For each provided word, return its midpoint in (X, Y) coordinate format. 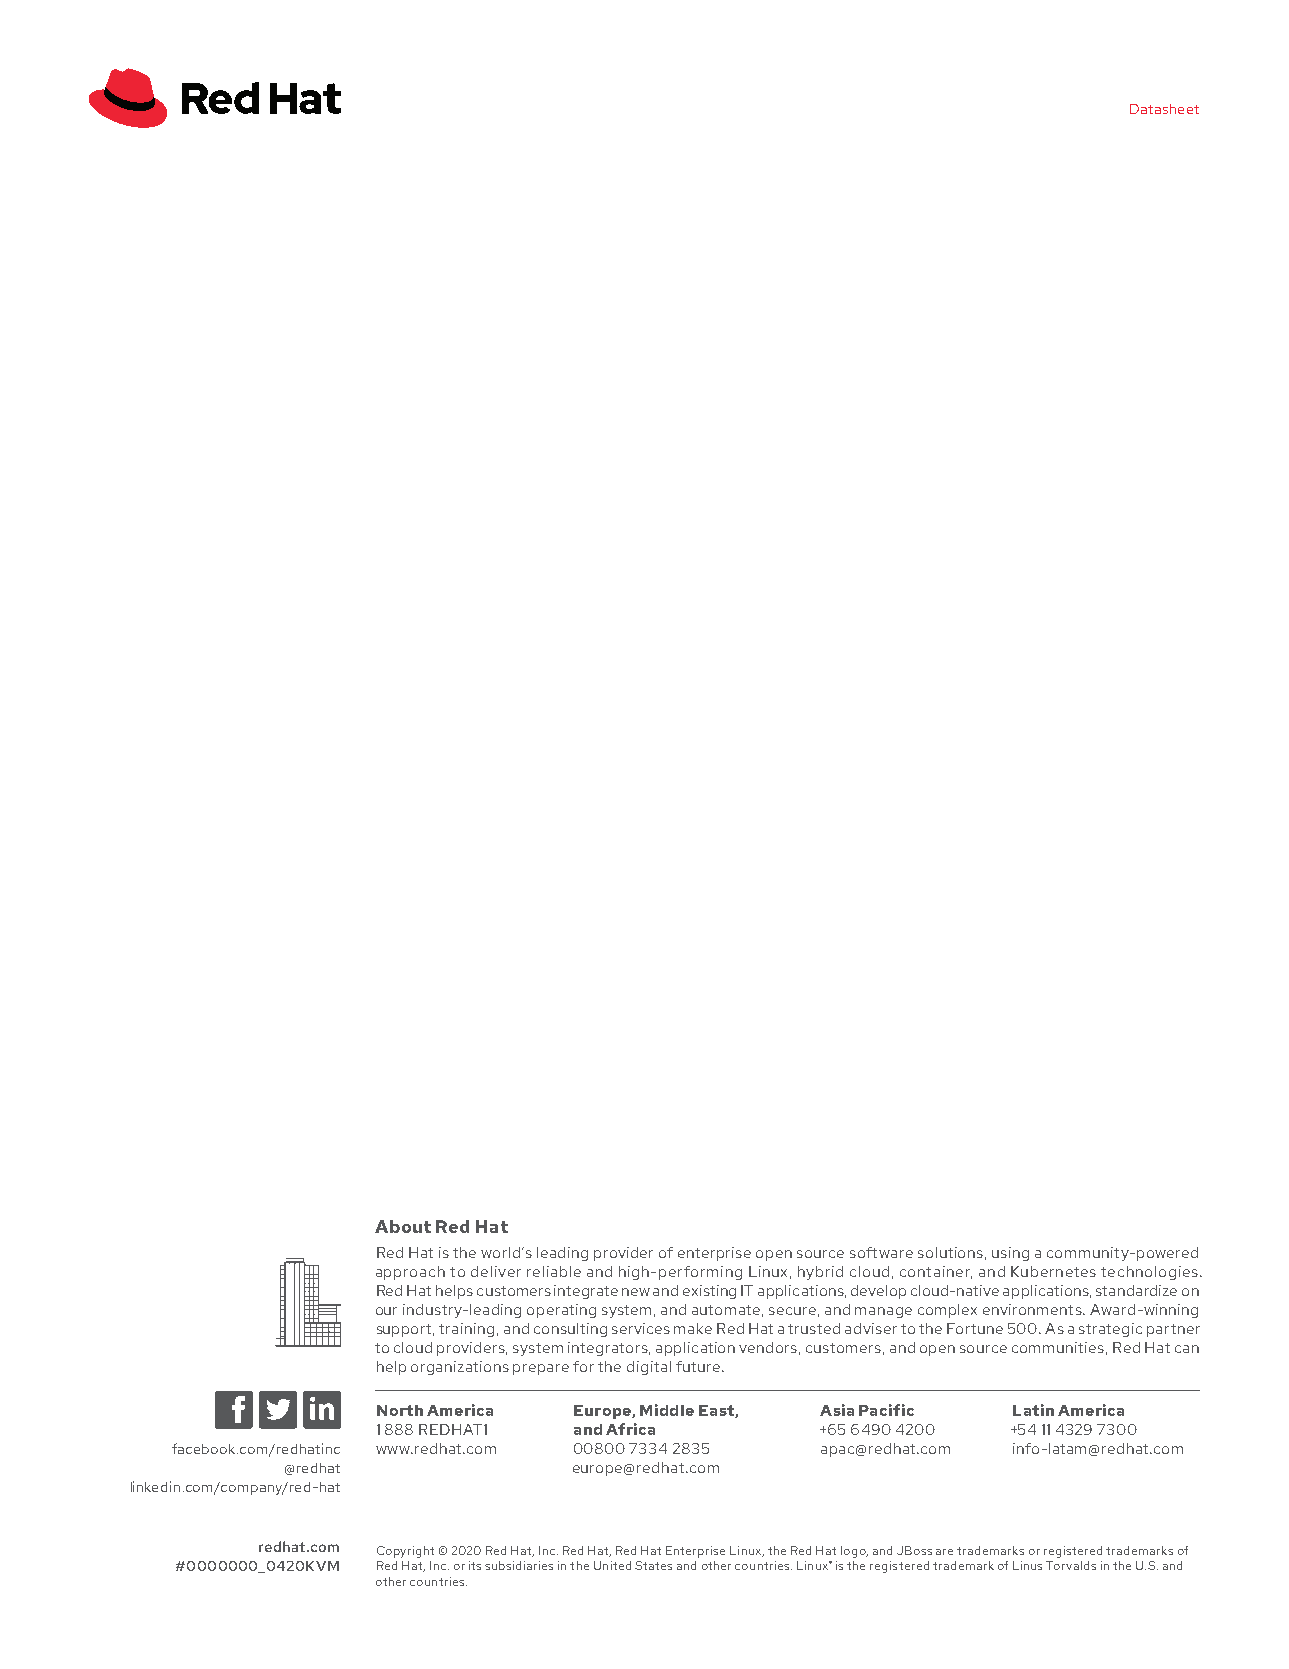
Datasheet (1164, 109)
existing (709, 1292)
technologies (1149, 1273)
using (1010, 1254)
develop (878, 1292)
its (475, 1565)
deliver (496, 1271)
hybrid (820, 1273)
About (403, 1226)
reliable (554, 1271)
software (881, 1252)
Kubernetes (1053, 1271)
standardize (1136, 1290)
